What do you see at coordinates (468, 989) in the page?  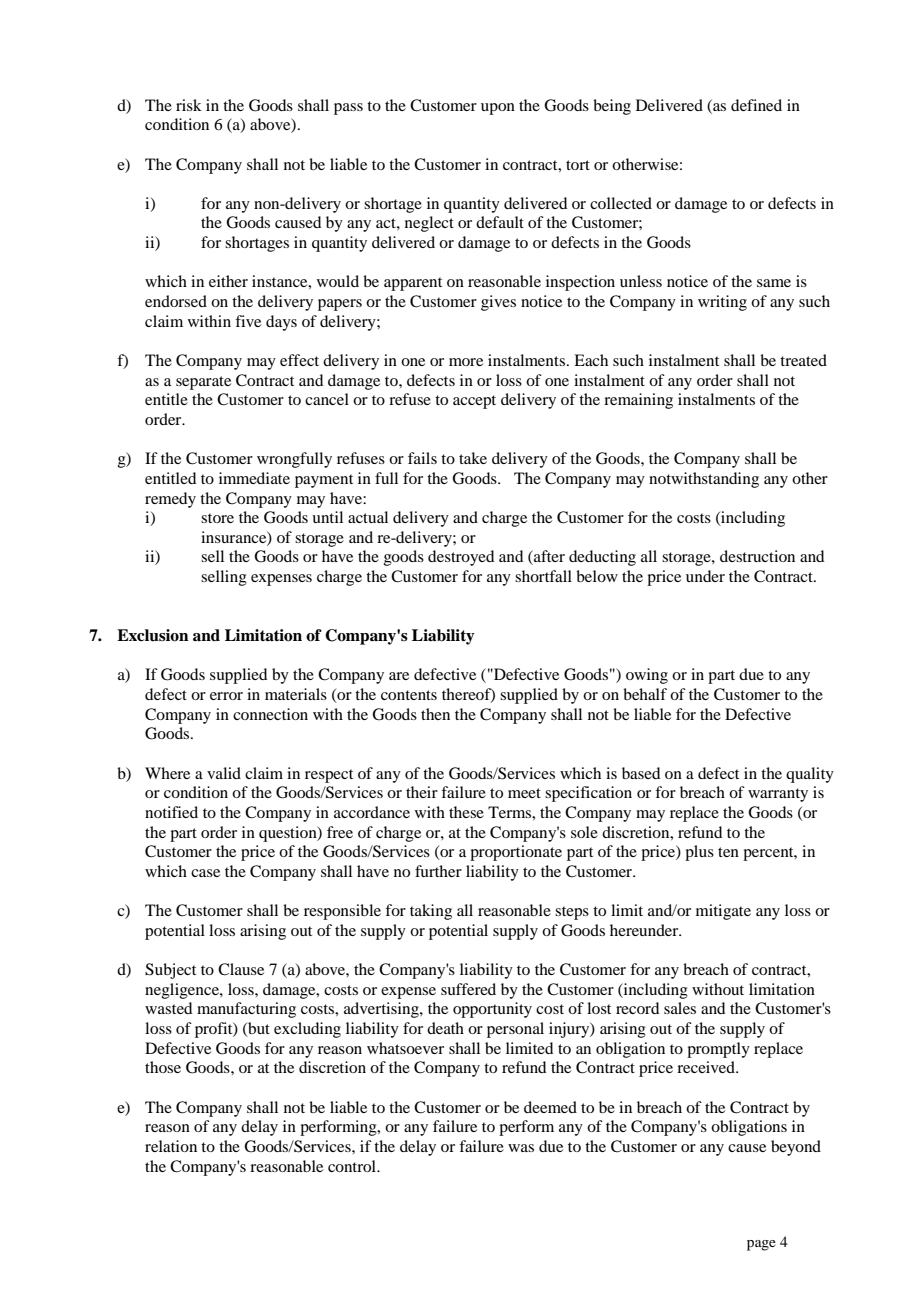 I see `suffered` at bounding box center [468, 989].
